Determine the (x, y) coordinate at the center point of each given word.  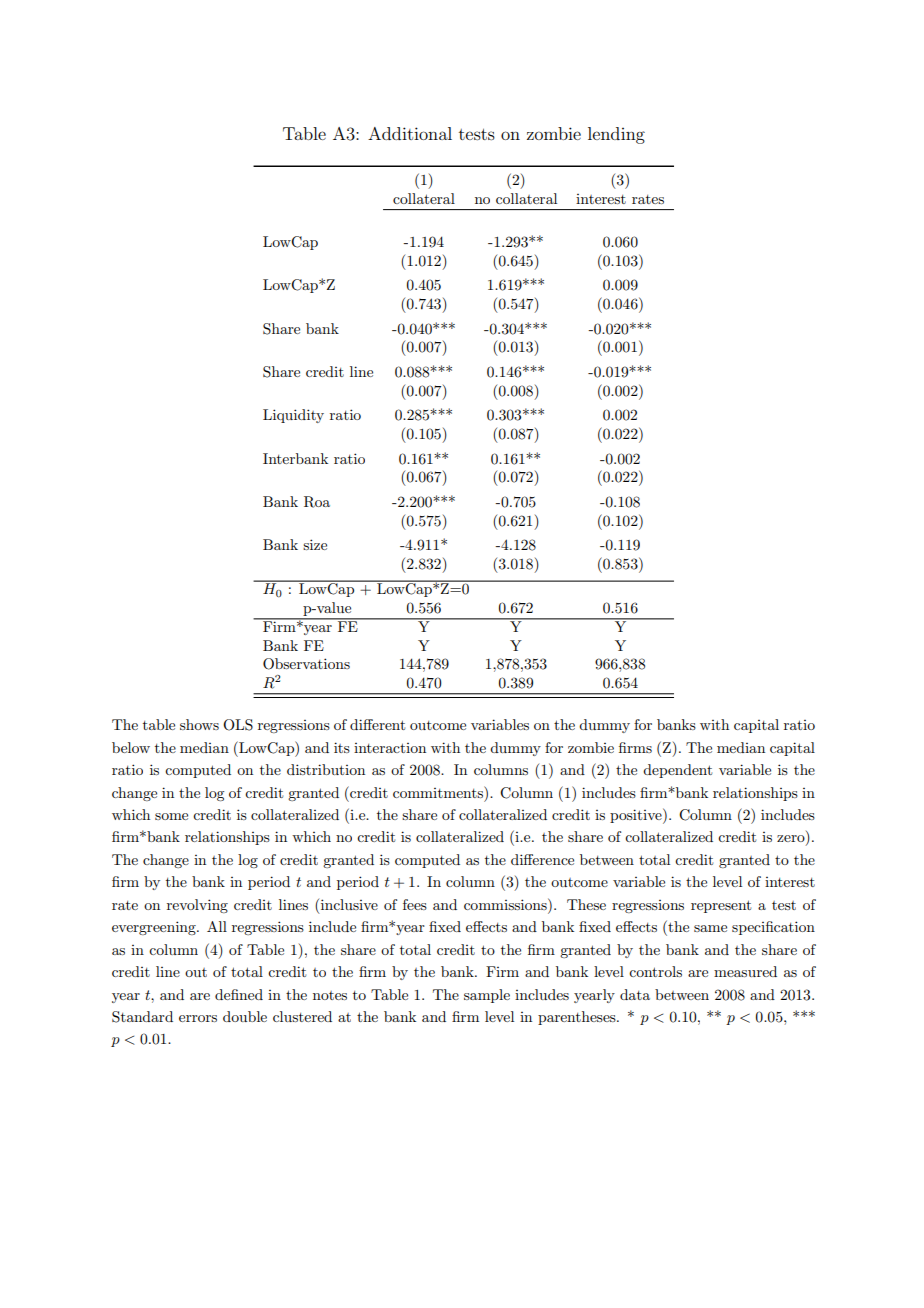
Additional (410, 133)
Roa (317, 502)
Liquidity (293, 416)
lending (616, 135)
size (315, 544)
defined (239, 994)
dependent (677, 771)
